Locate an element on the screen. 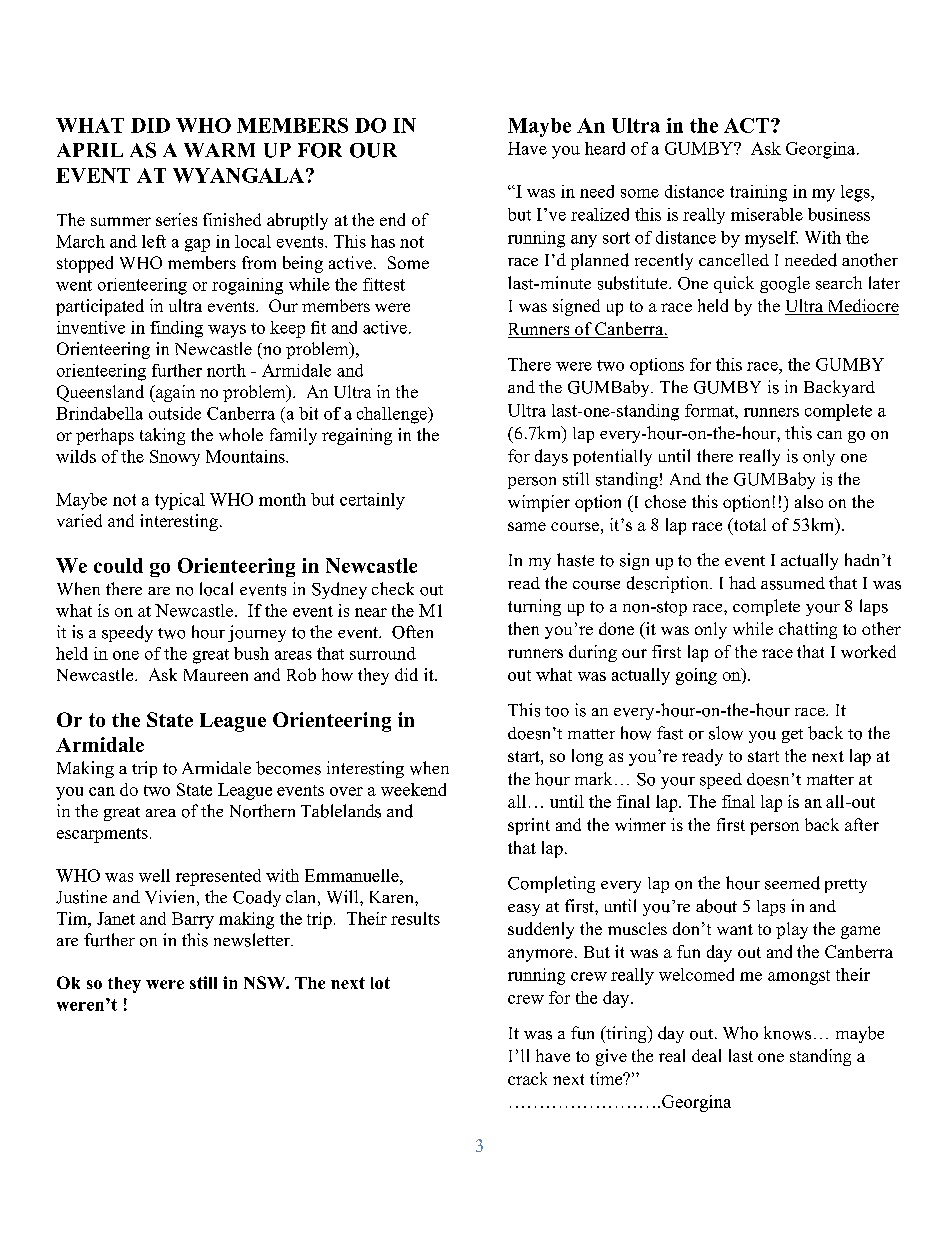 This screenshot has height=1233, width=952. also is located at coordinates (809, 501).
